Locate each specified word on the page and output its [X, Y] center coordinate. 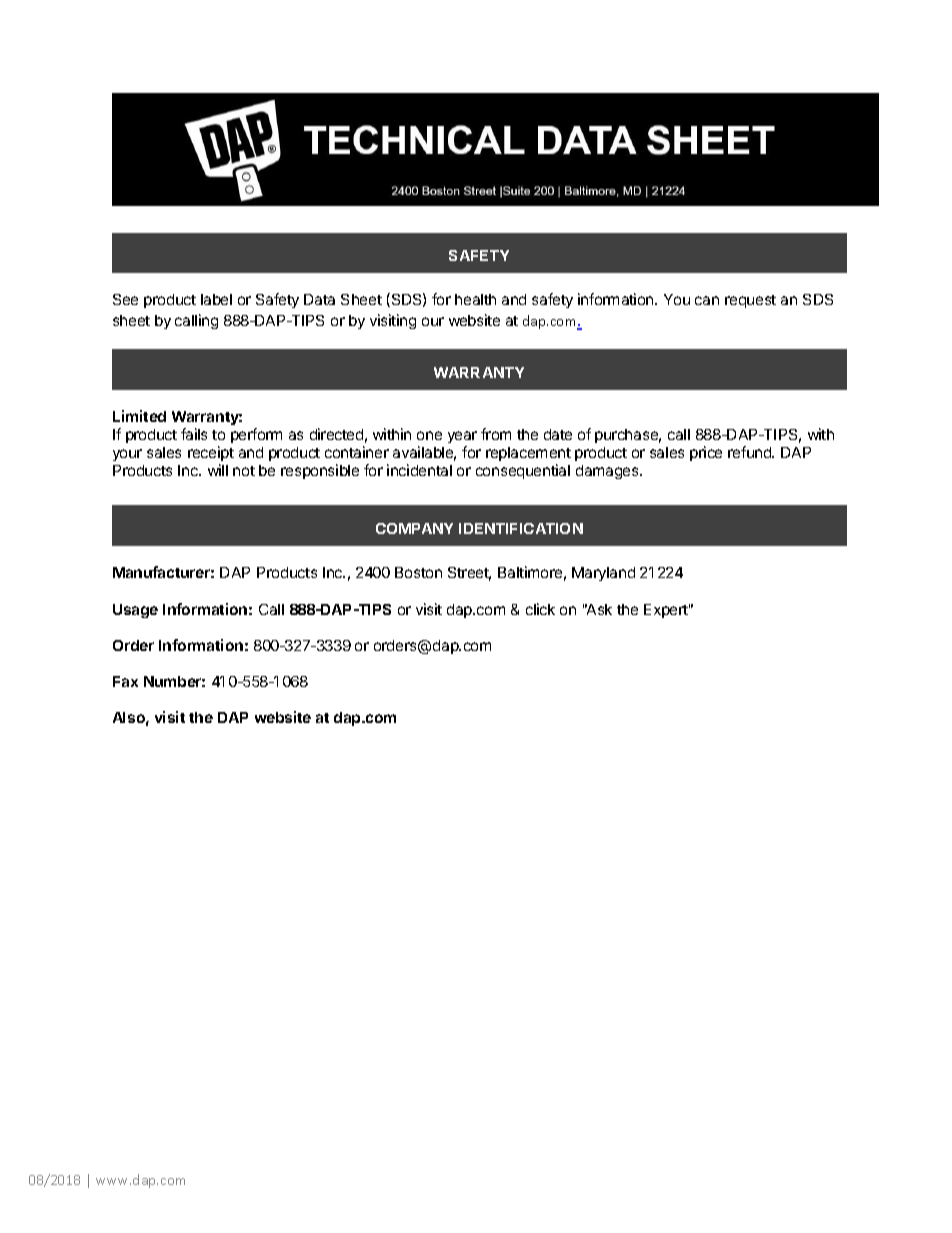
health [475, 299]
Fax [125, 681]
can [707, 300]
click [540, 609]
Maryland [603, 574]
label [216, 299]
